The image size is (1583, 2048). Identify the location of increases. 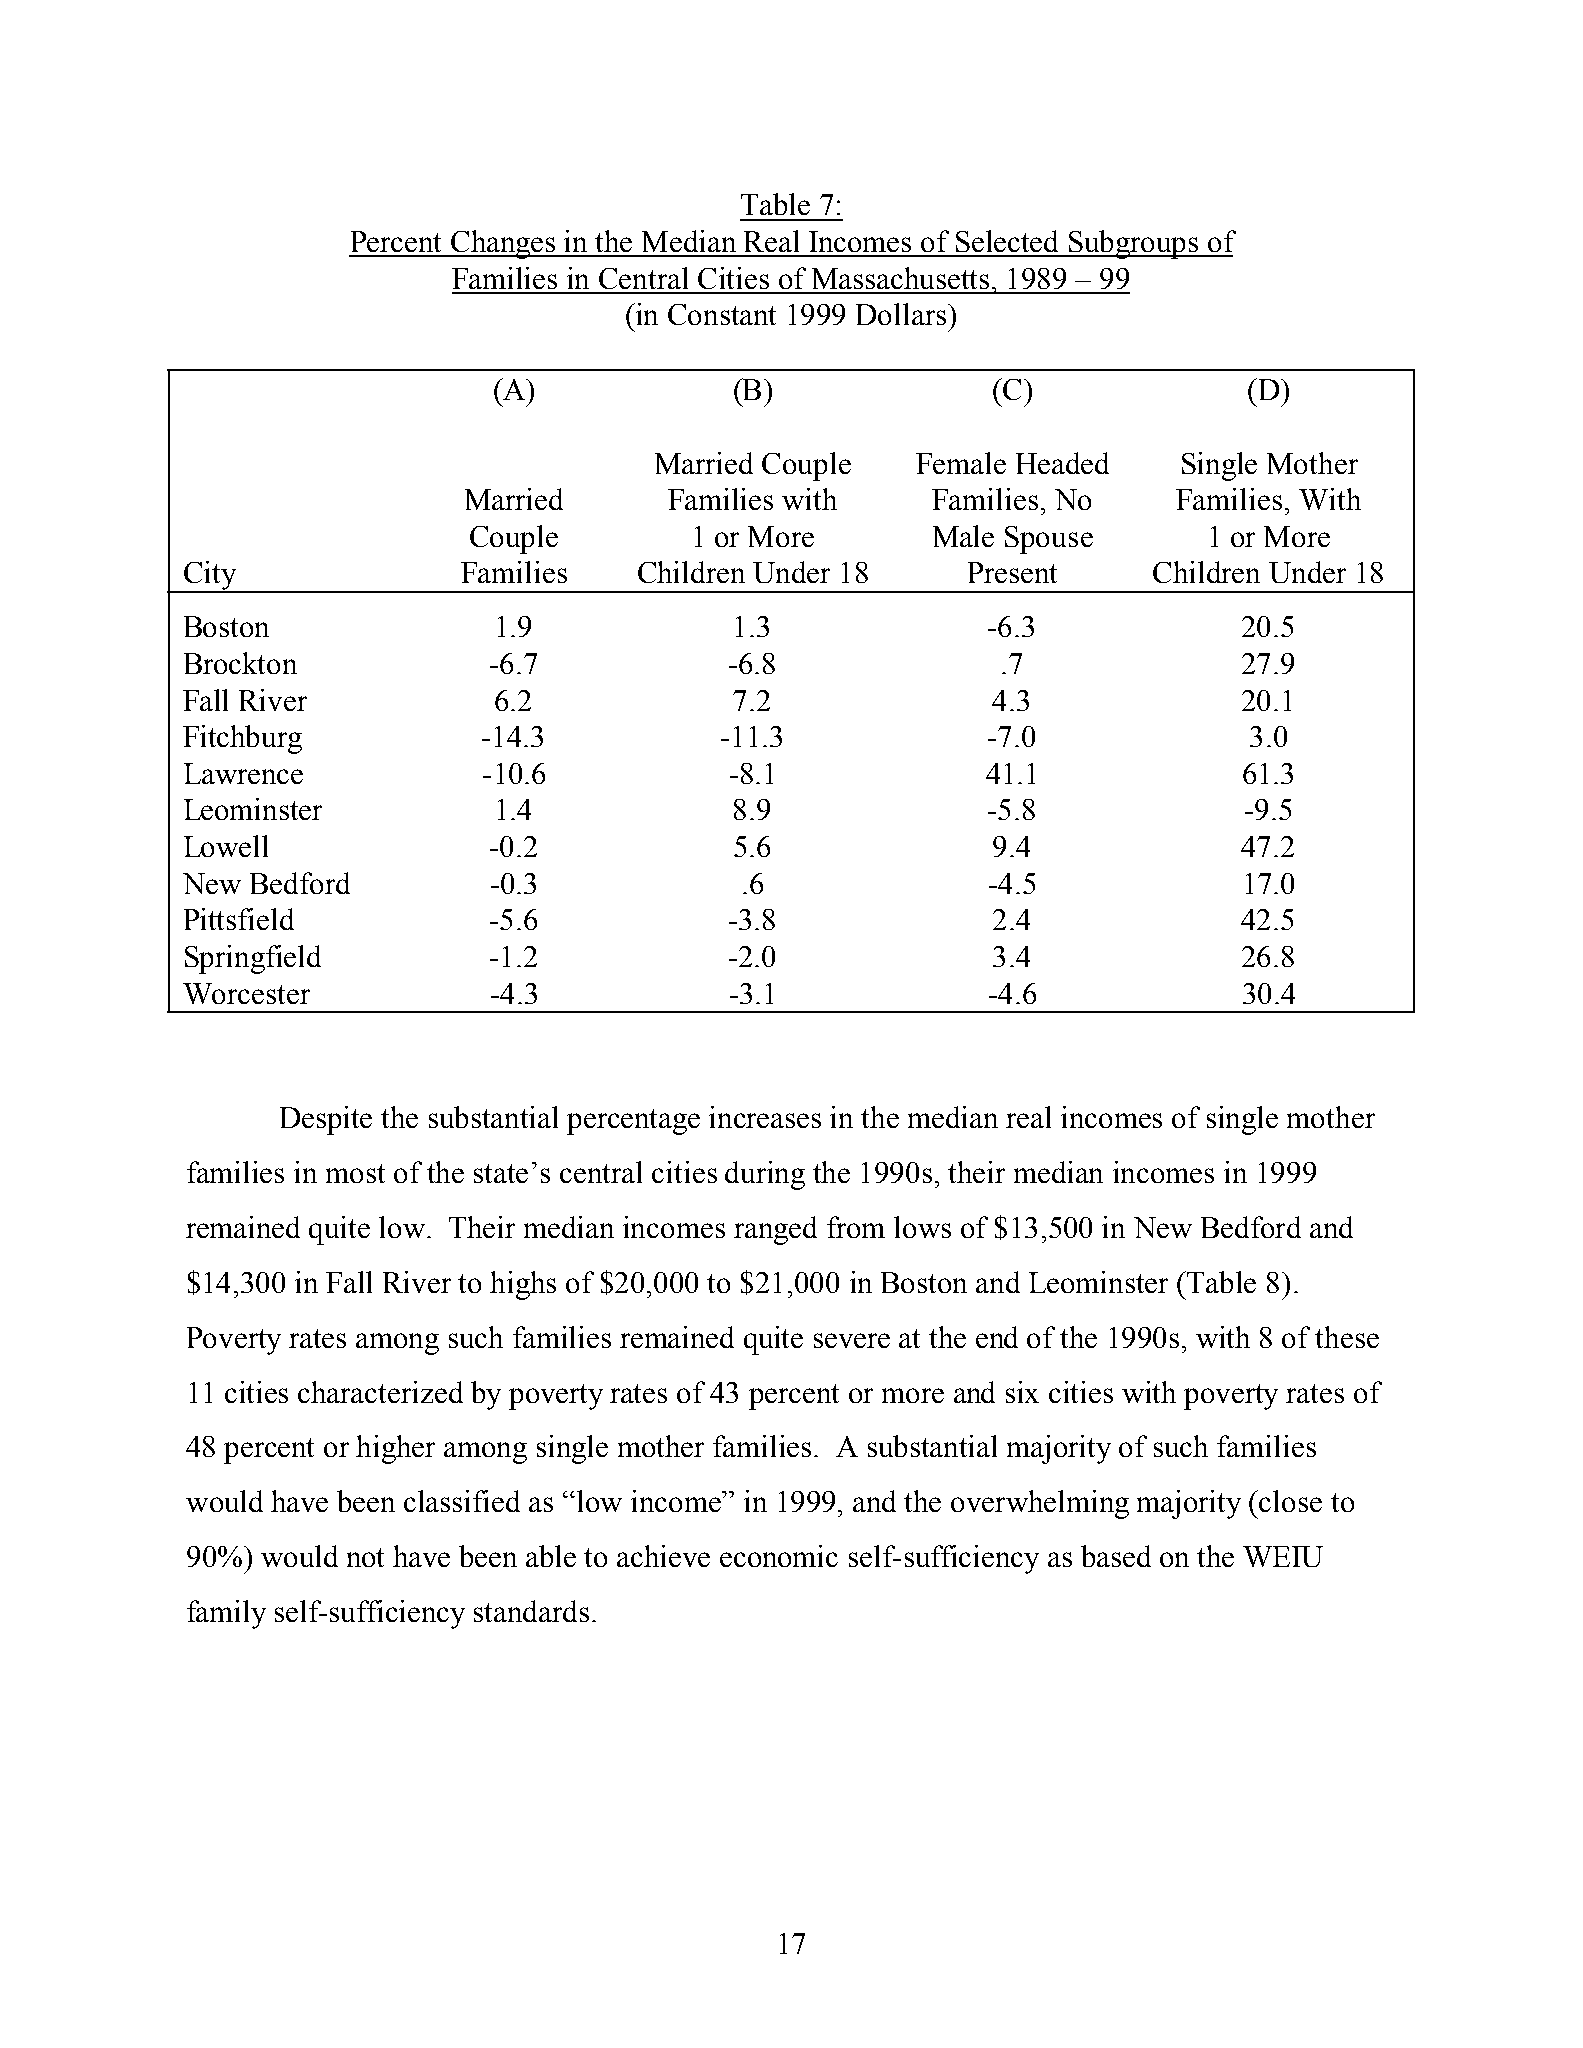
(765, 1117).
